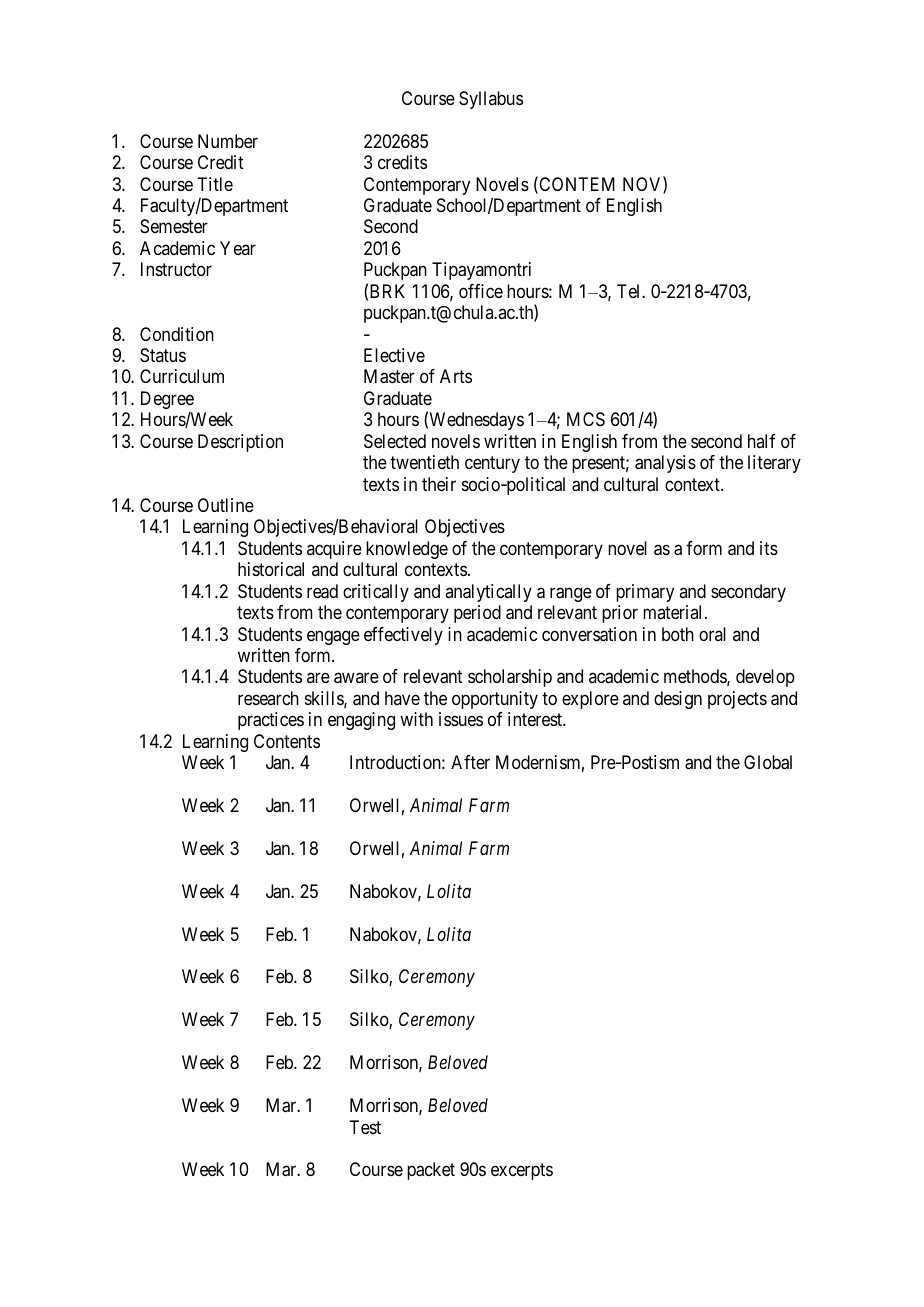 The height and width of the screenshot is (1307, 924). Describe the element at coordinates (365, 1127) in the screenshot. I see `Test` at that location.
